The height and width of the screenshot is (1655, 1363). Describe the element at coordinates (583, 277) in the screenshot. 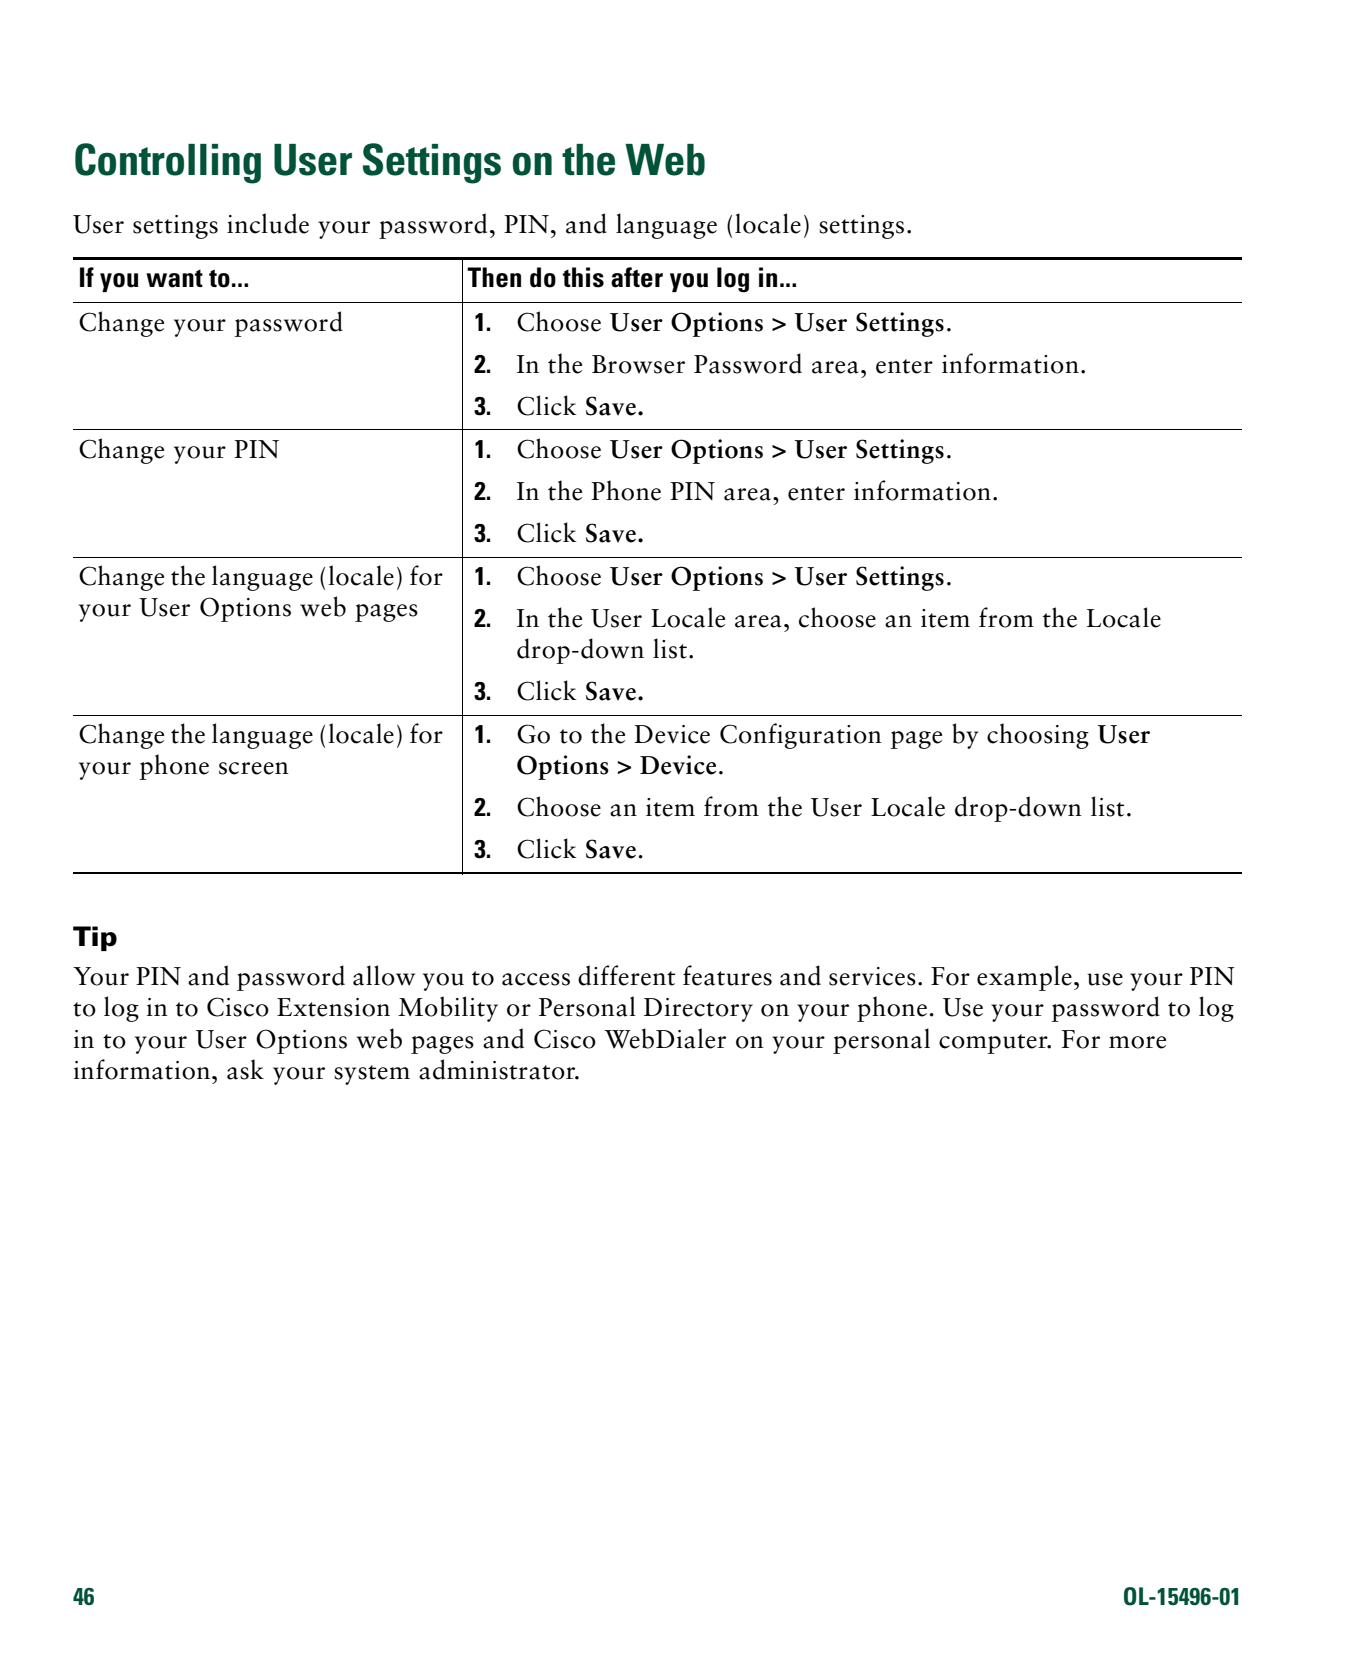

I see `this` at that location.
